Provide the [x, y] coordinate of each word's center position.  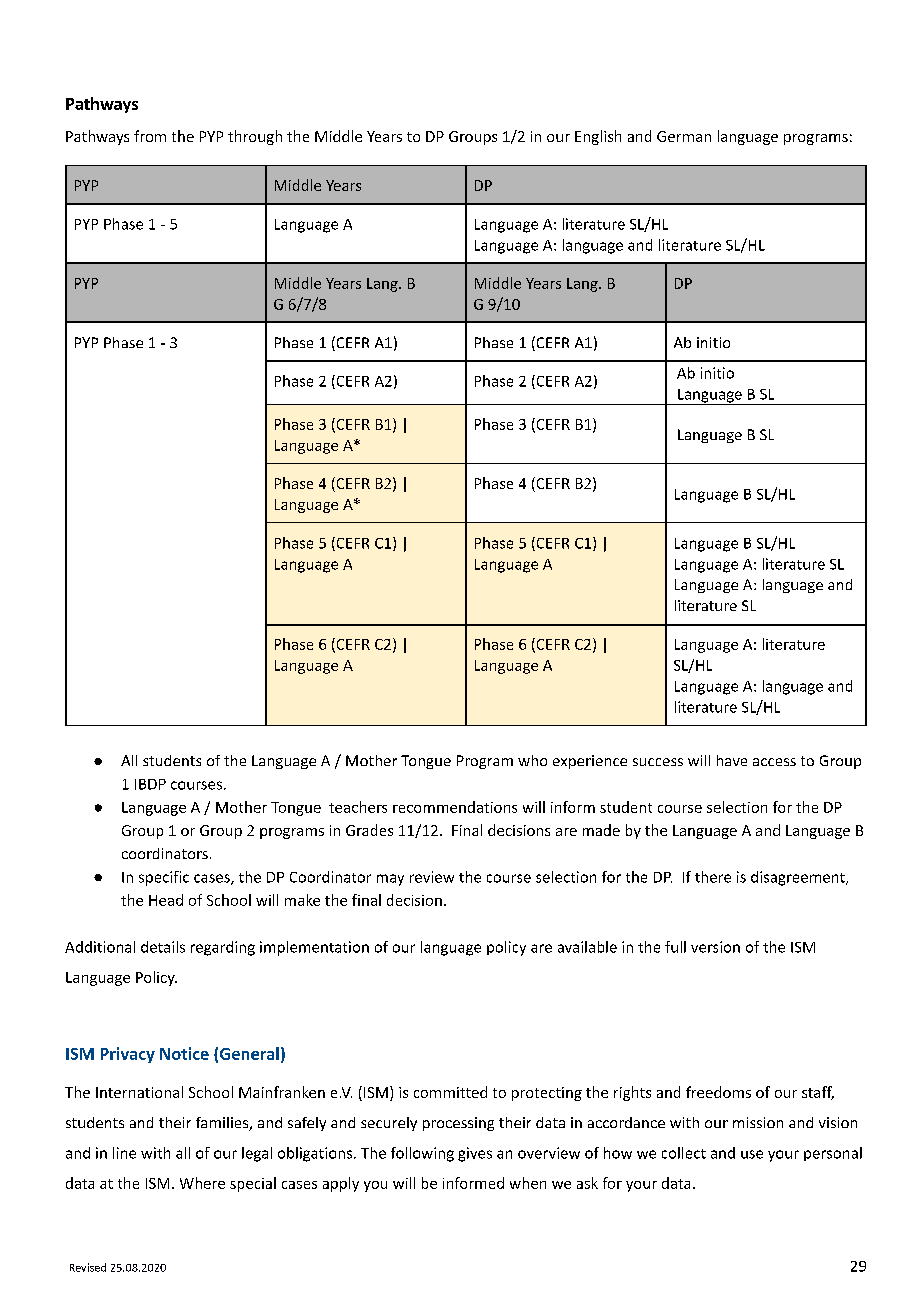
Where [202, 1183]
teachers [358, 807]
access [774, 762]
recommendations [455, 807]
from [150, 136]
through [255, 137]
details [163, 947]
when [528, 1183]
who [532, 760]
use [752, 1154]
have [732, 760]
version [715, 947]
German [684, 136]
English [598, 137]
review [432, 877]
